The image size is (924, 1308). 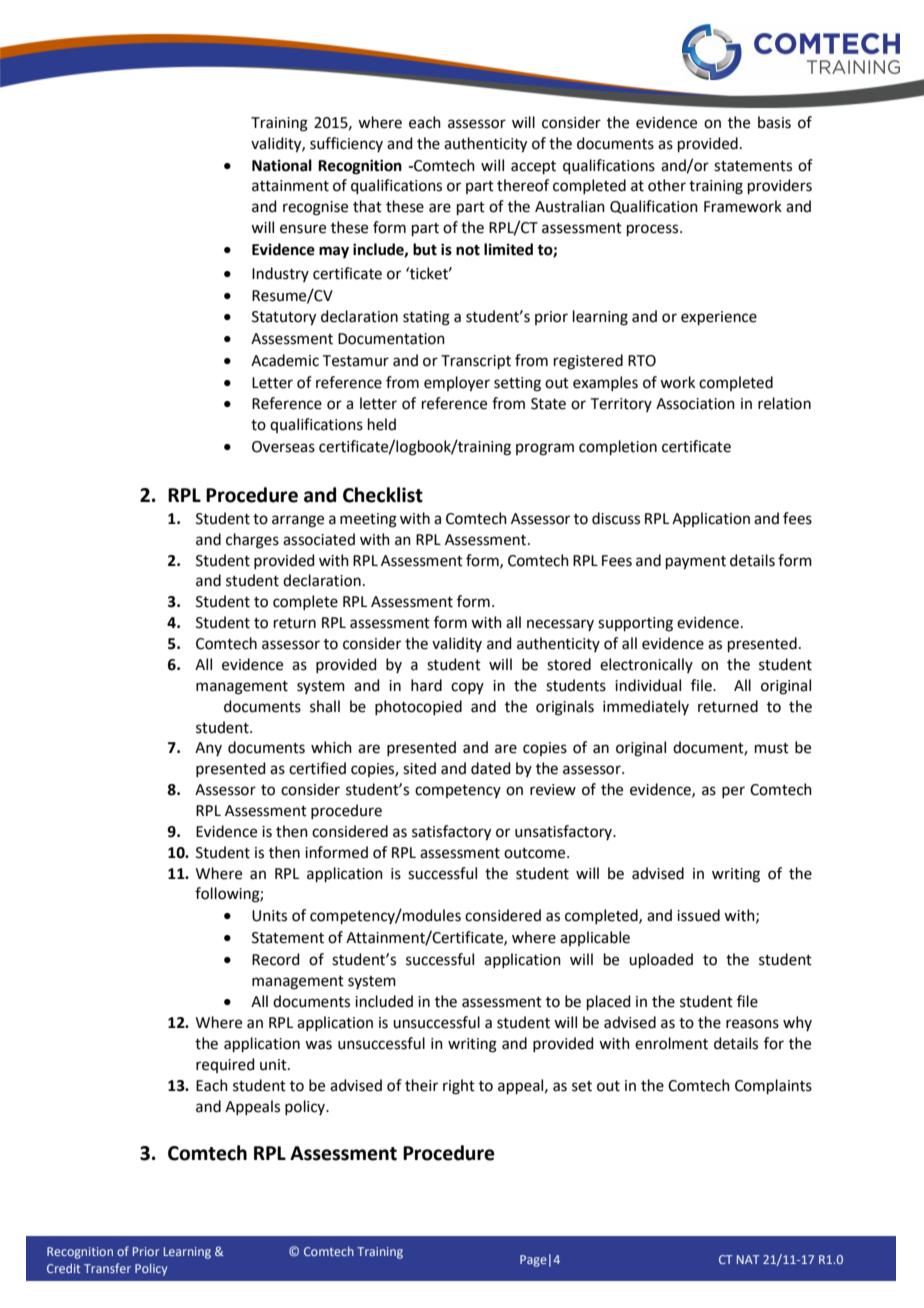 I want to click on National, so click(x=282, y=165).
